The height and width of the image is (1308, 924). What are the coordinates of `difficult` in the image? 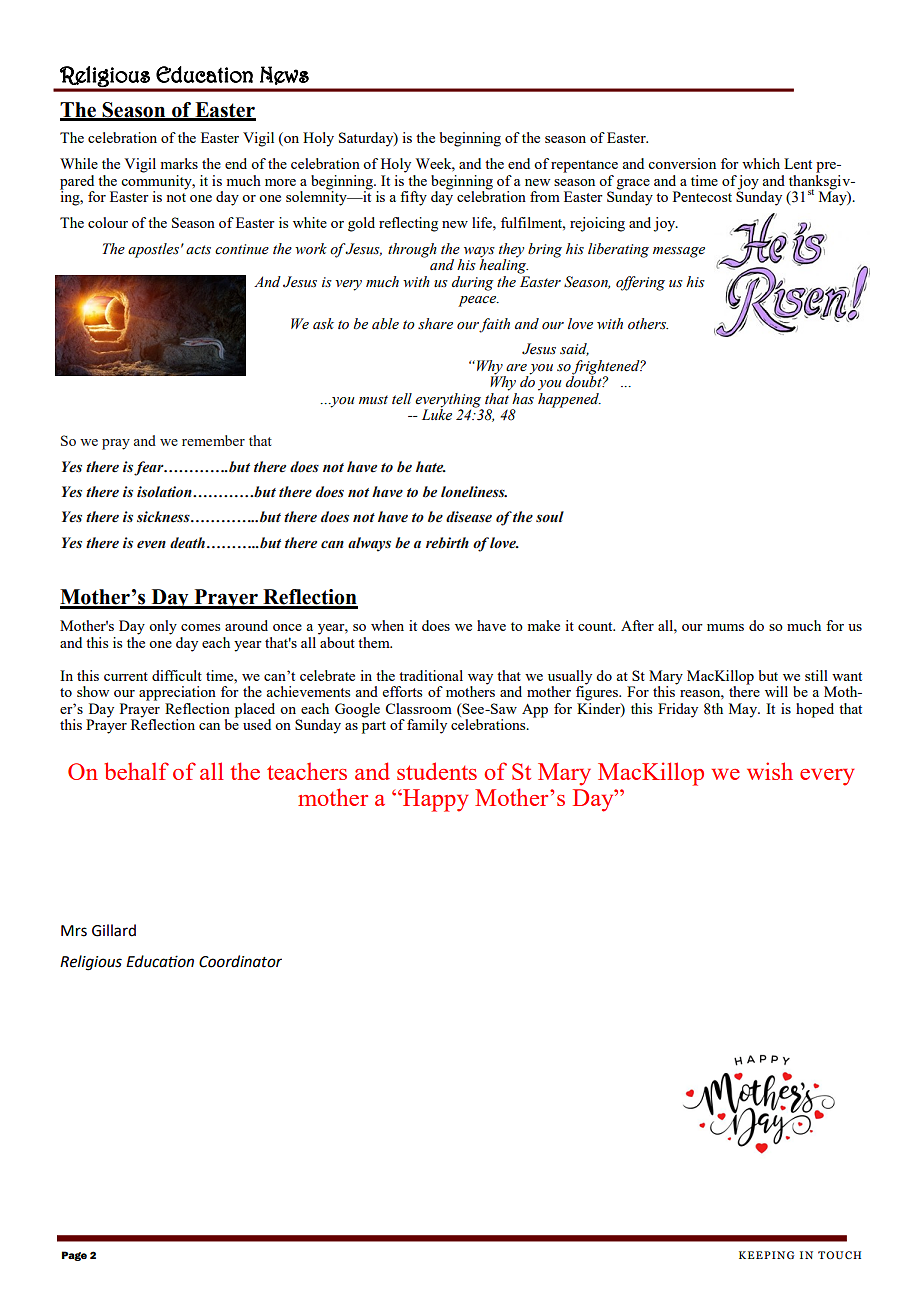 It's located at (177, 675).
